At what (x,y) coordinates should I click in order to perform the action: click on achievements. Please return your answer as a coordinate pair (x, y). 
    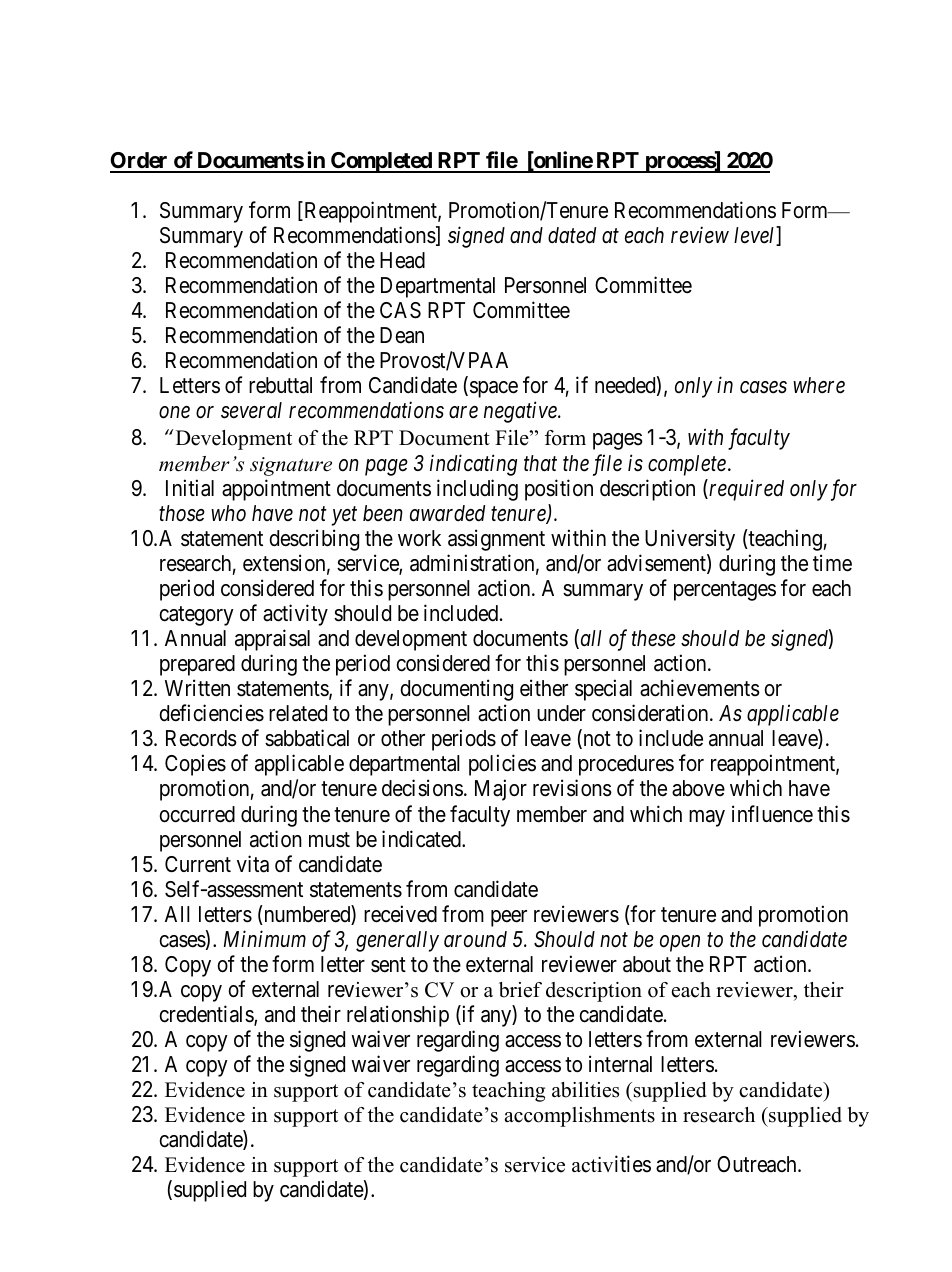
    Looking at the image, I should click on (700, 688).
